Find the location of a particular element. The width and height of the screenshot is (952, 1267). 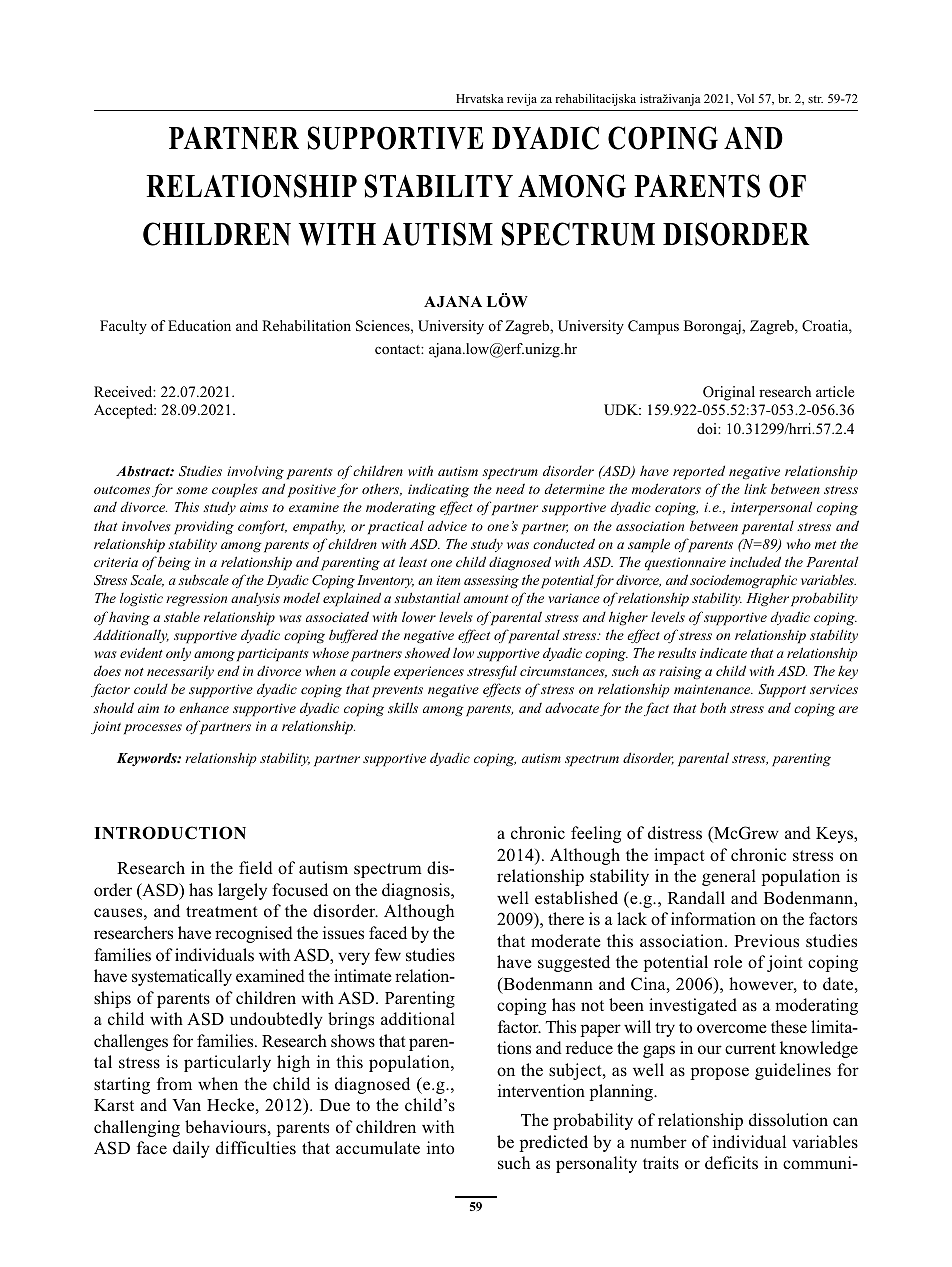

sociodemographic is located at coordinates (743, 581).
